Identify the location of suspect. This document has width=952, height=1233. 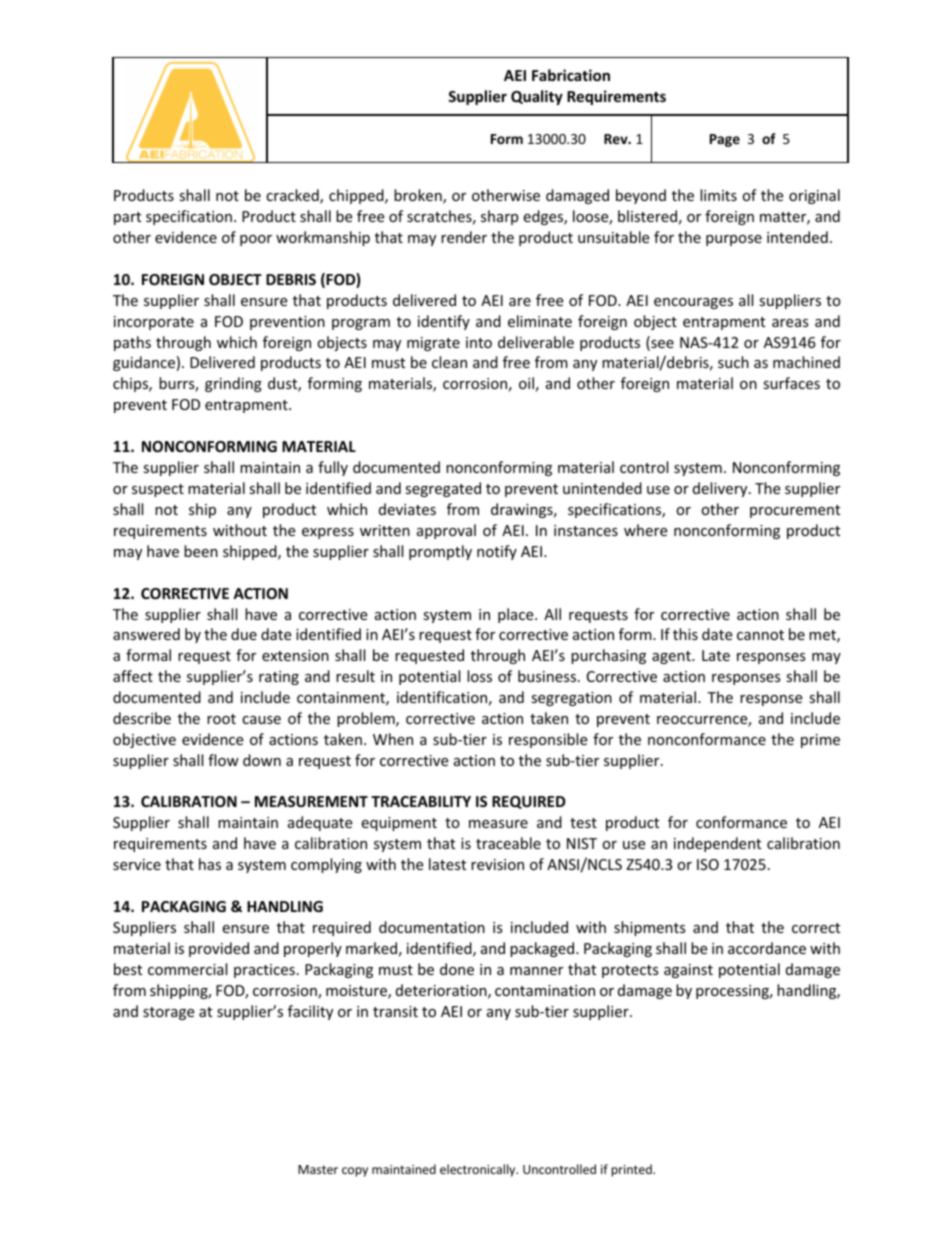
(158, 490).
